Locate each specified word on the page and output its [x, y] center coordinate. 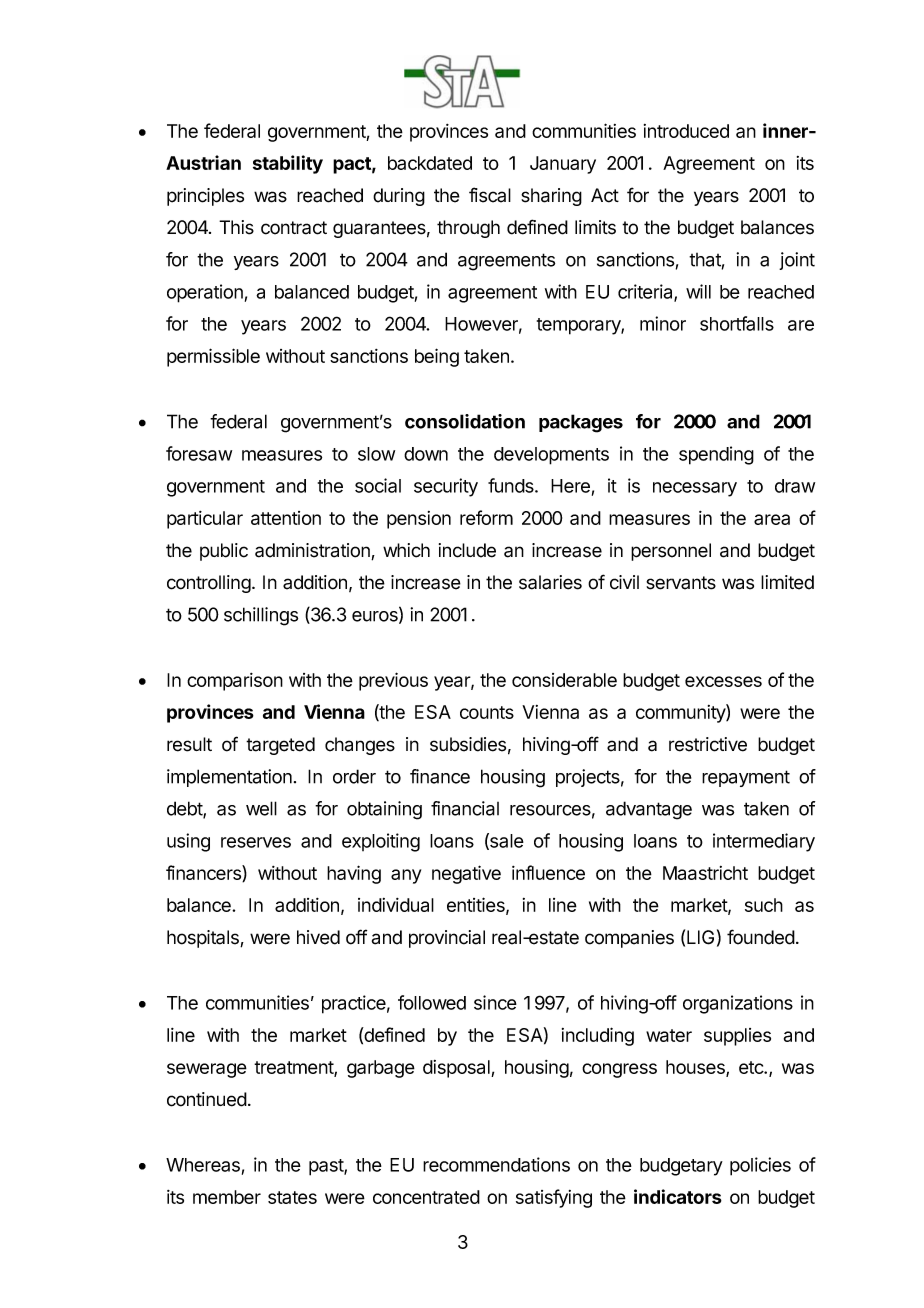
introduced [686, 131]
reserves [256, 842]
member [227, 1197]
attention [286, 518]
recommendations [496, 1164]
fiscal [490, 195]
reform [486, 517]
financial [465, 808]
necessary [695, 489]
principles [205, 197]
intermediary [764, 842]
